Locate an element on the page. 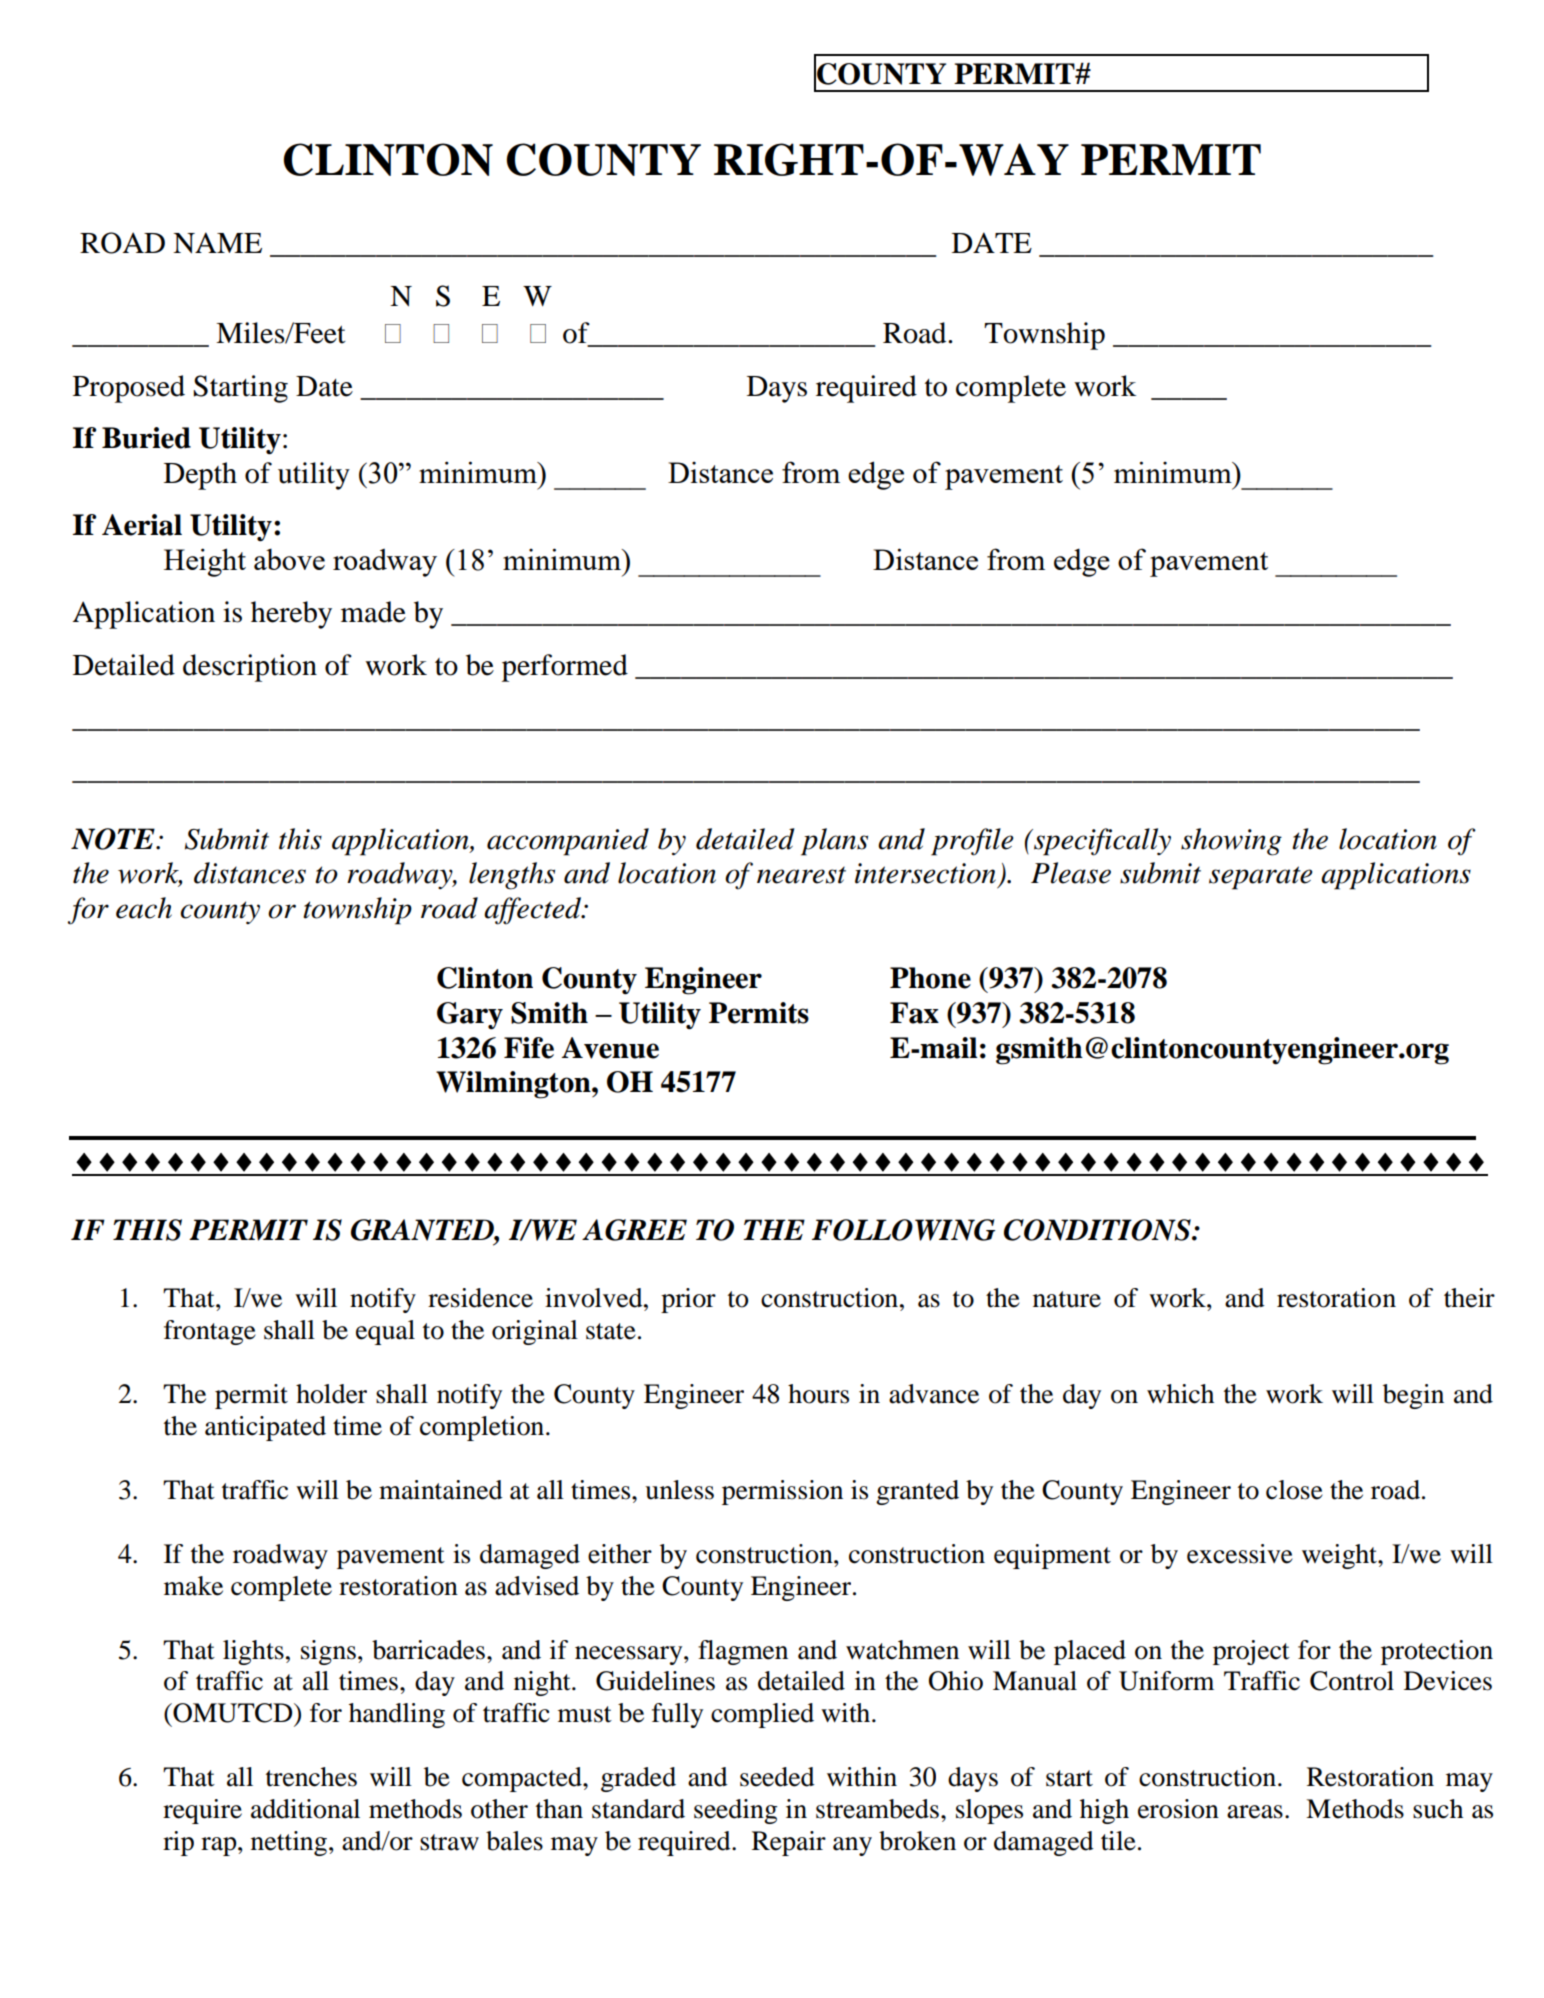  showing is located at coordinates (1231, 842).
